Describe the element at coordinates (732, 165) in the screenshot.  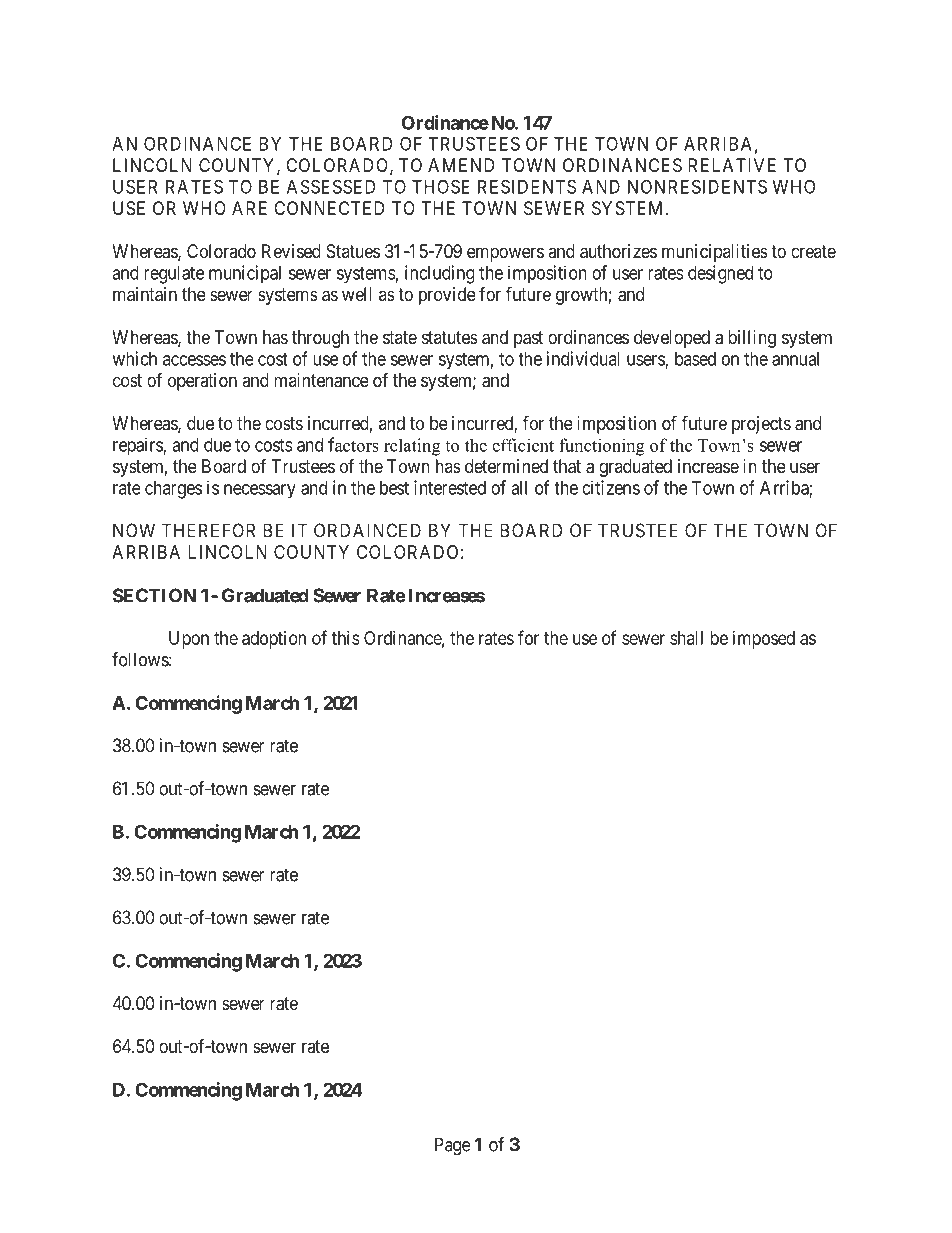
I see `RELATIVE` at that location.
